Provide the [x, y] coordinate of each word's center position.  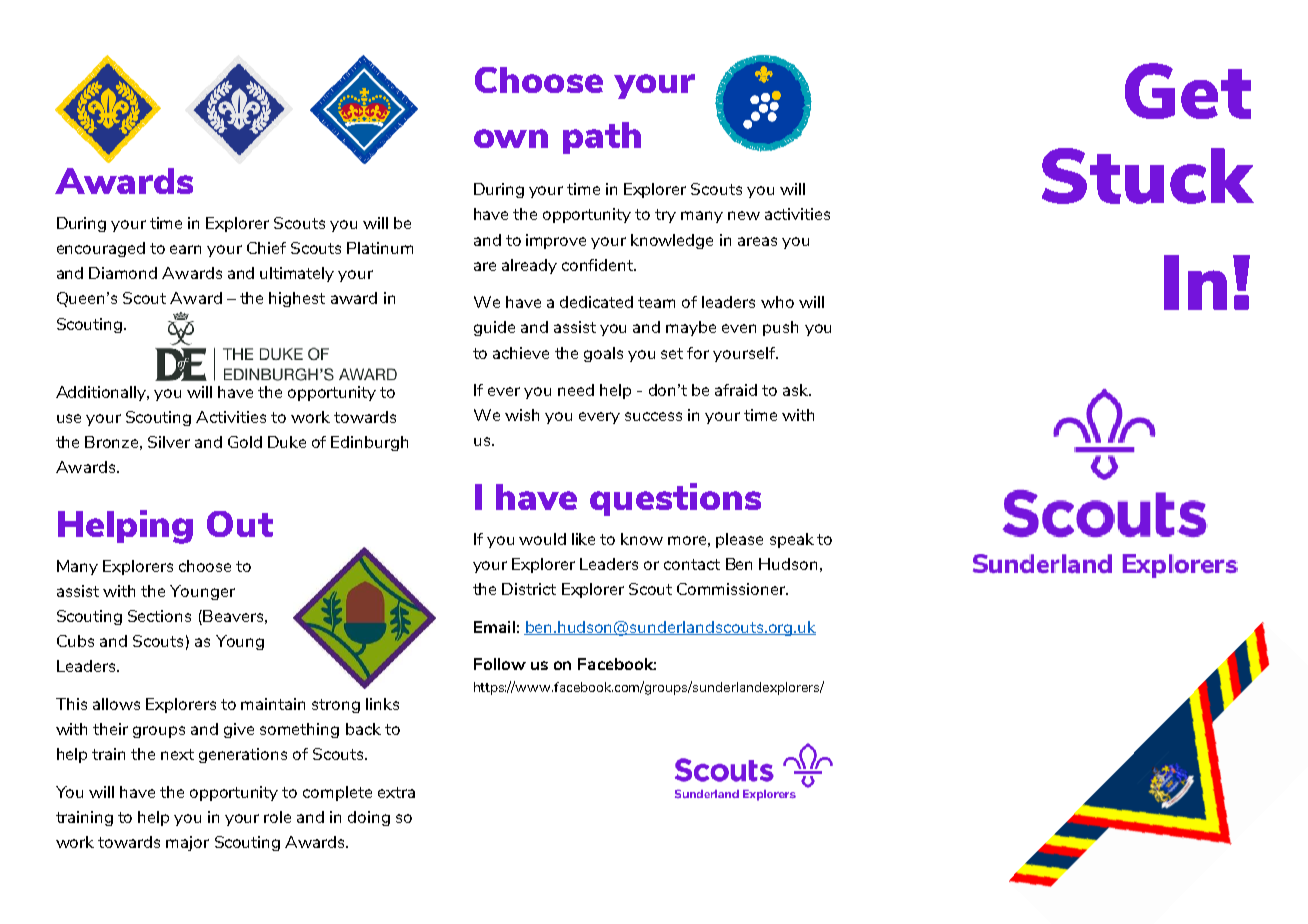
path [602, 138]
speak [792, 540]
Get [1188, 91]
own [511, 138]
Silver [169, 442]
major [187, 843]
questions [675, 499]
